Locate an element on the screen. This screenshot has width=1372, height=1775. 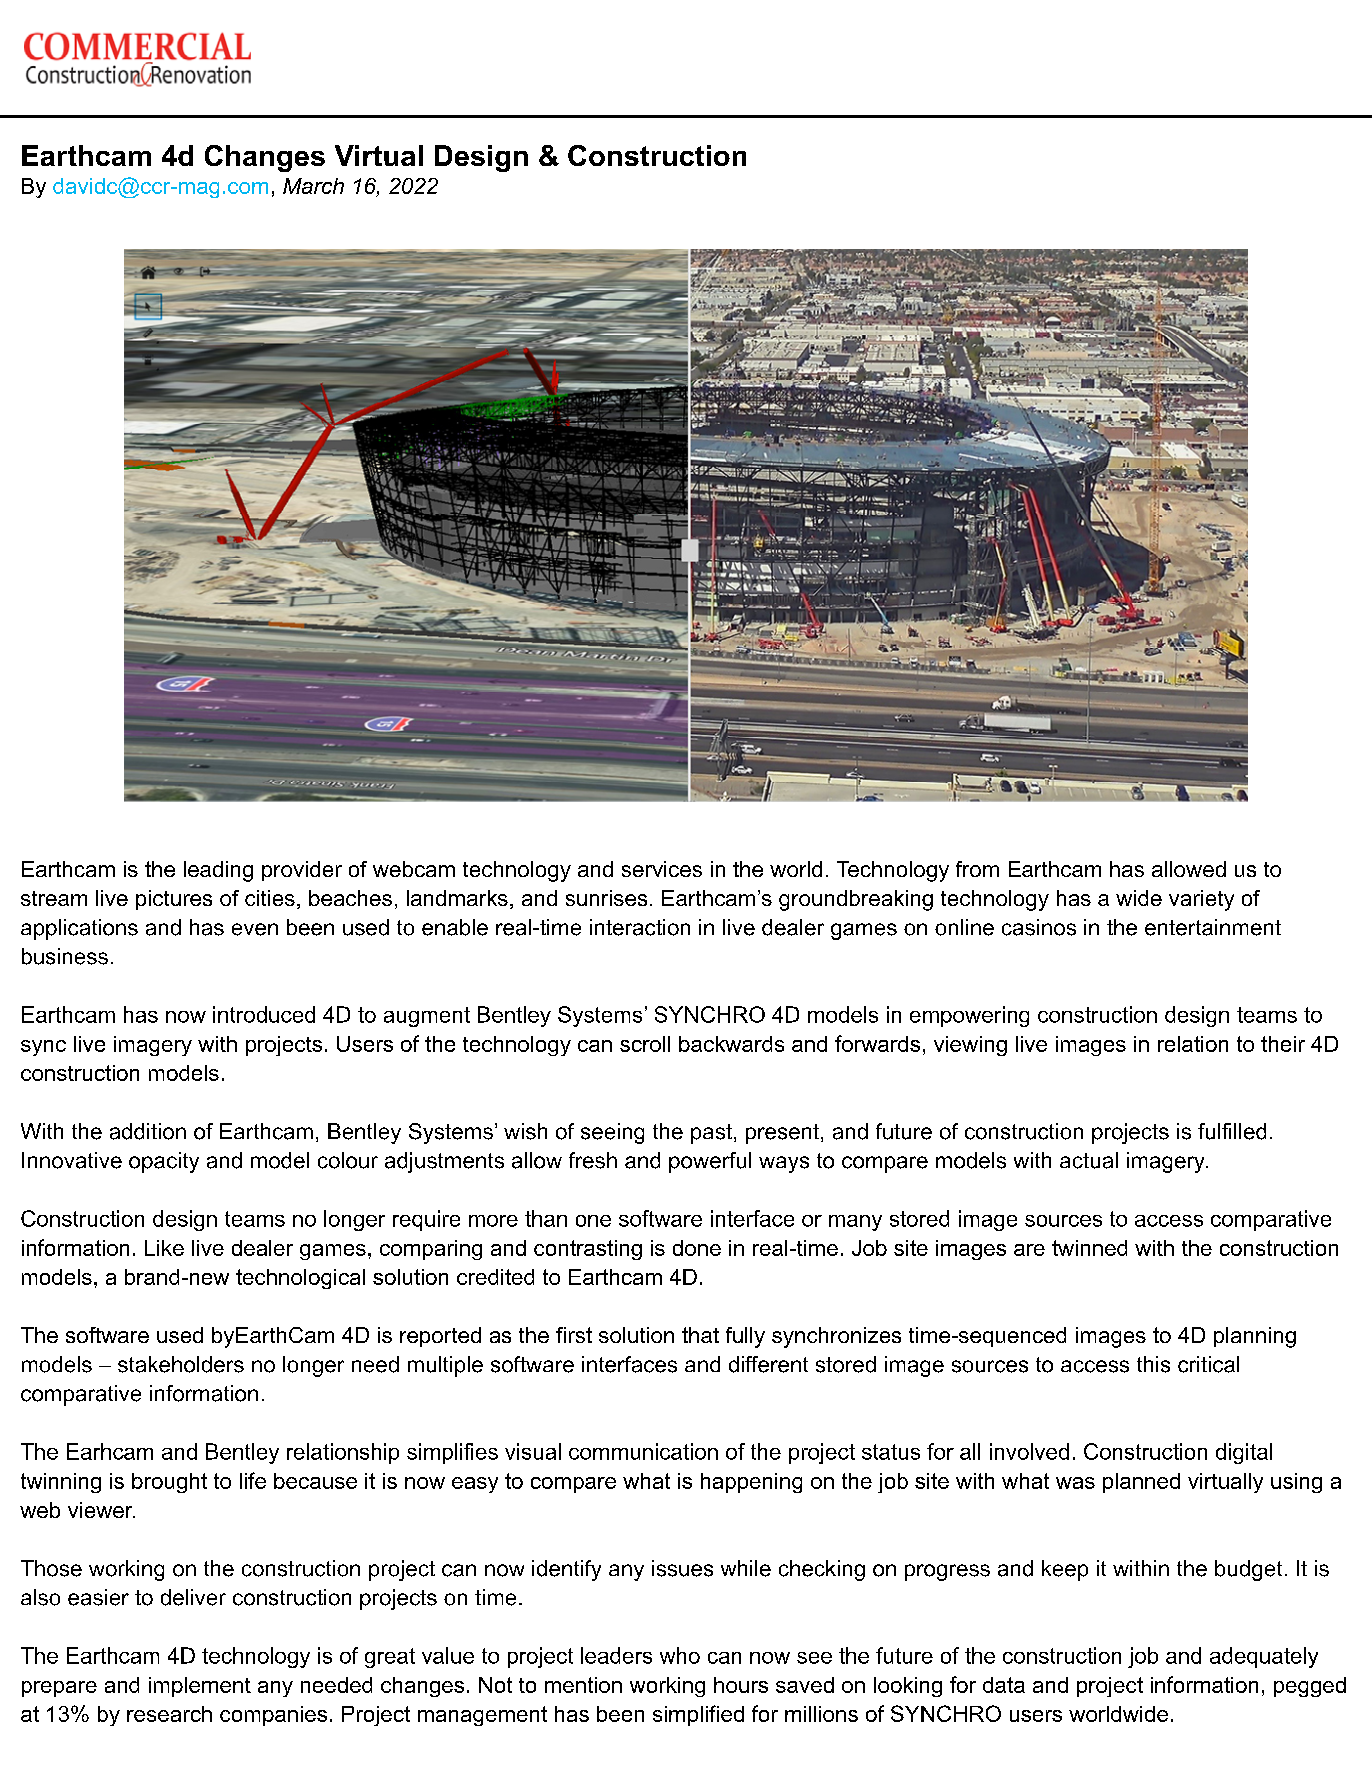
services is located at coordinates (662, 869).
